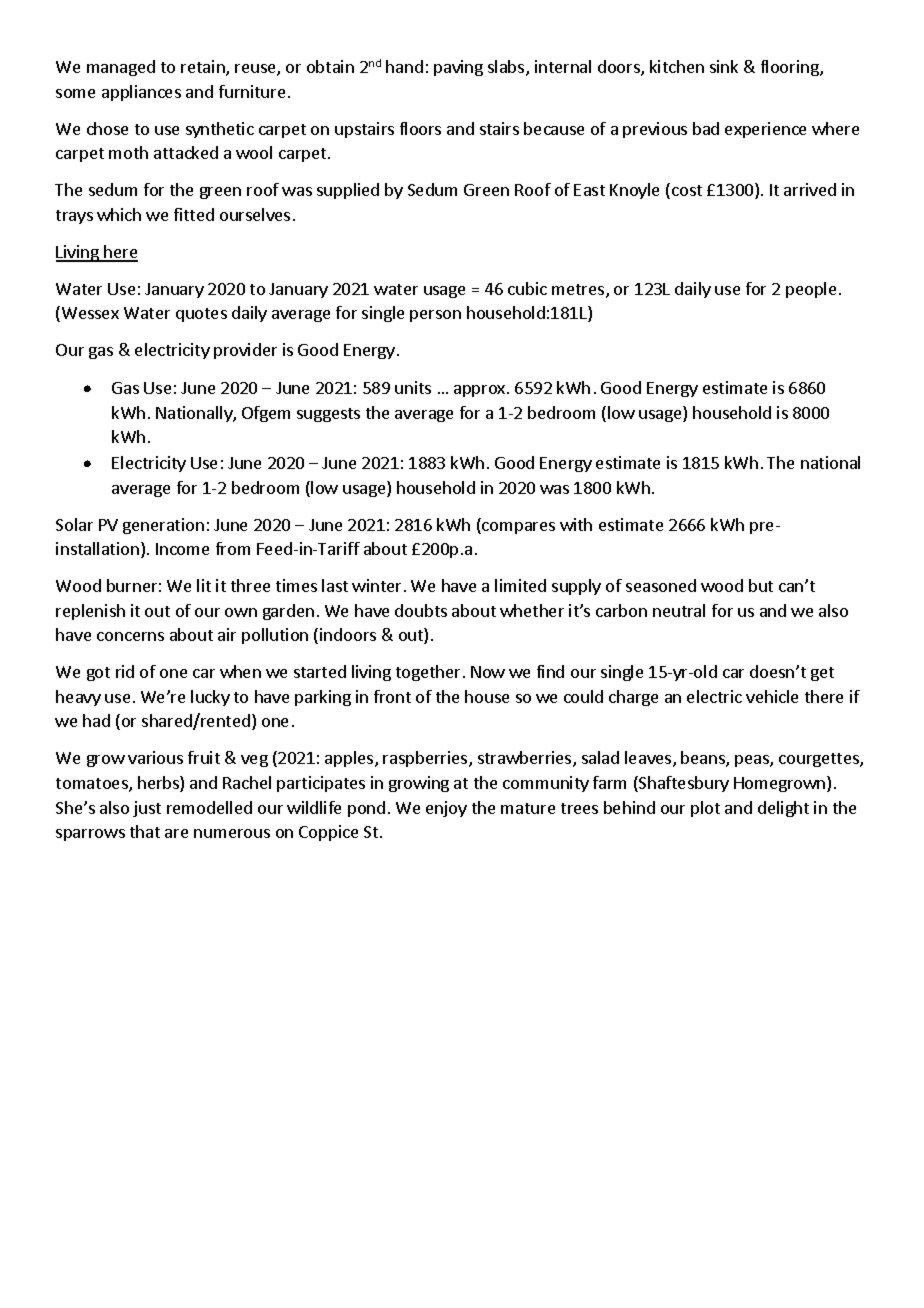  What do you see at coordinates (458, 68) in the screenshot?
I see `paving` at bounding box center [458, 68].
